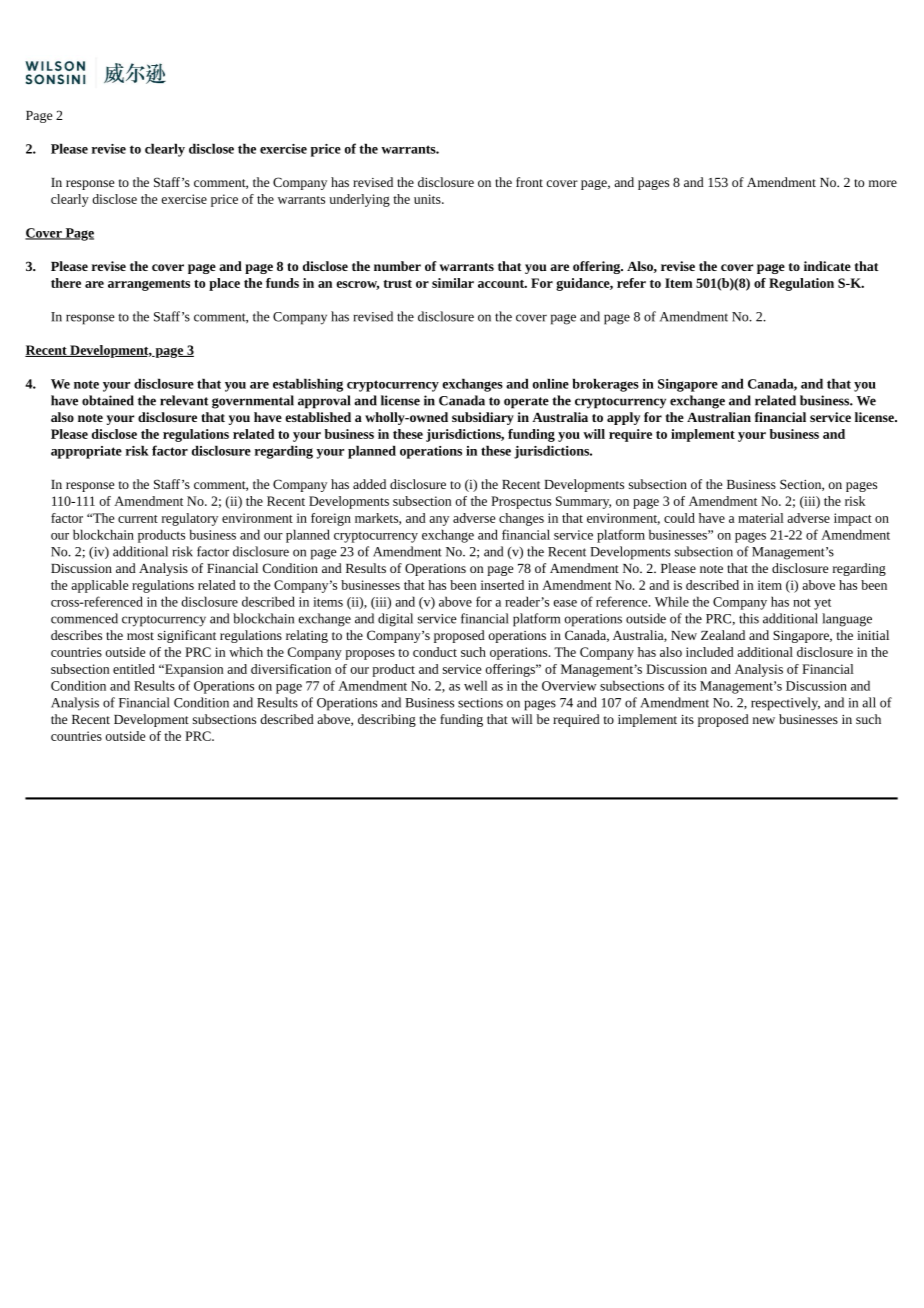 This screenshot has width=924, height=1308. What do you see at coordinates (190, 519) in the screenshot?
I see `regulatory` at bounding box center [190, 519].
